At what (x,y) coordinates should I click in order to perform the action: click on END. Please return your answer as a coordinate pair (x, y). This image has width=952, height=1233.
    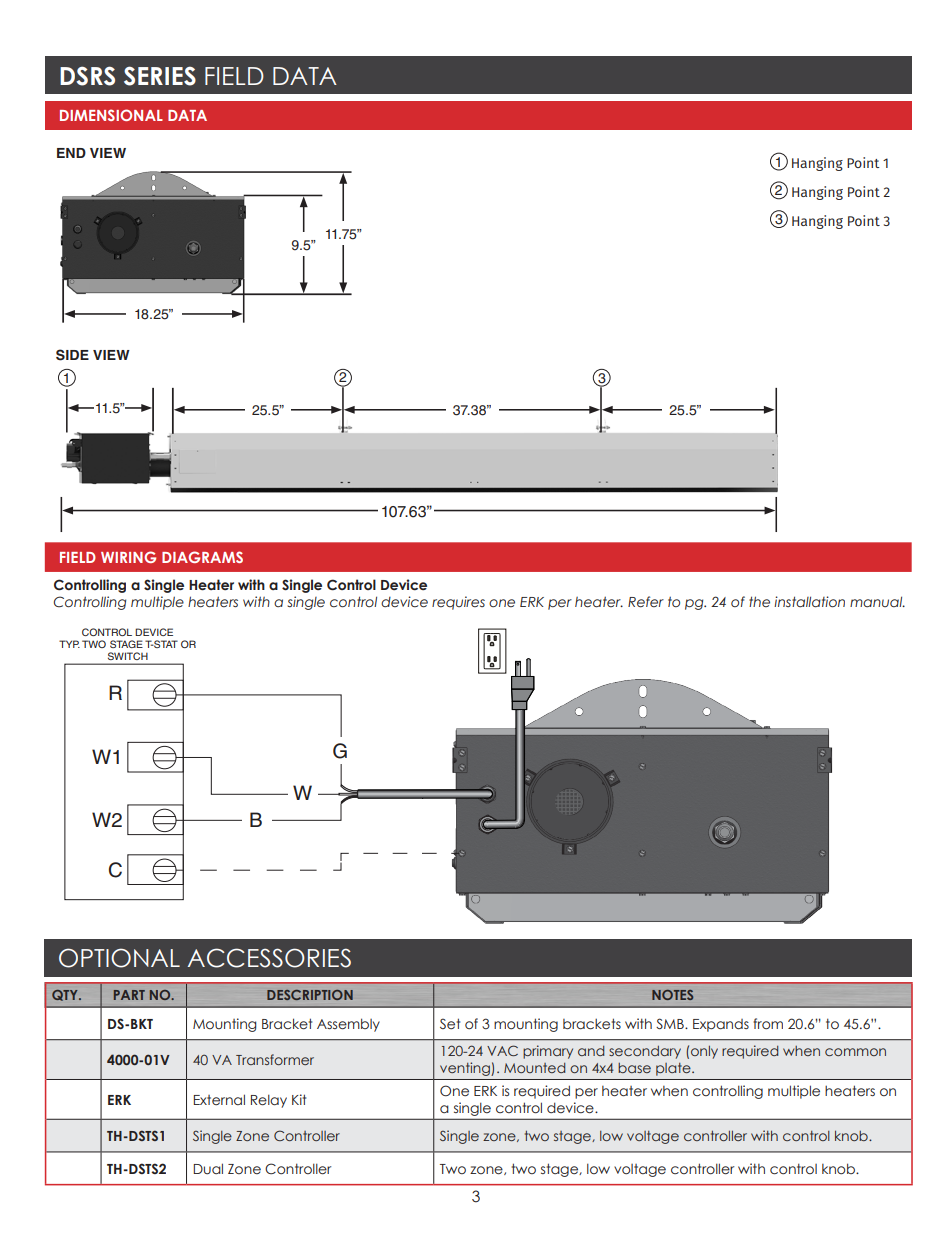
    Looking at the image, I should click on (71, 153).
